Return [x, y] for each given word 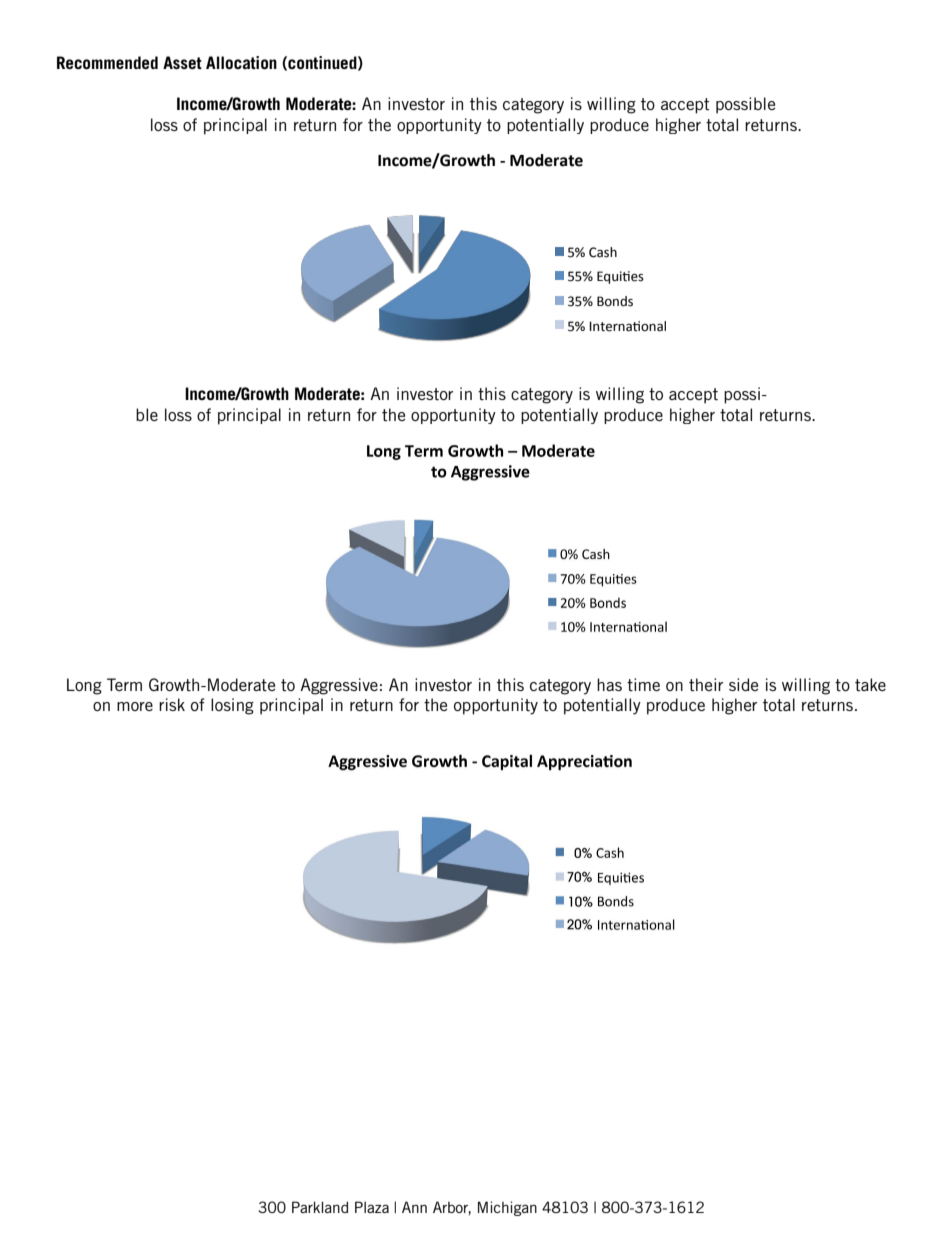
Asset [182, 62]
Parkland [320, 1207]
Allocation [241, 62]
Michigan [507, 1208]
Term [124, 684]
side [743, 684]
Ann [414, 1207]
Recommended [107, 62]
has [609, 684]
